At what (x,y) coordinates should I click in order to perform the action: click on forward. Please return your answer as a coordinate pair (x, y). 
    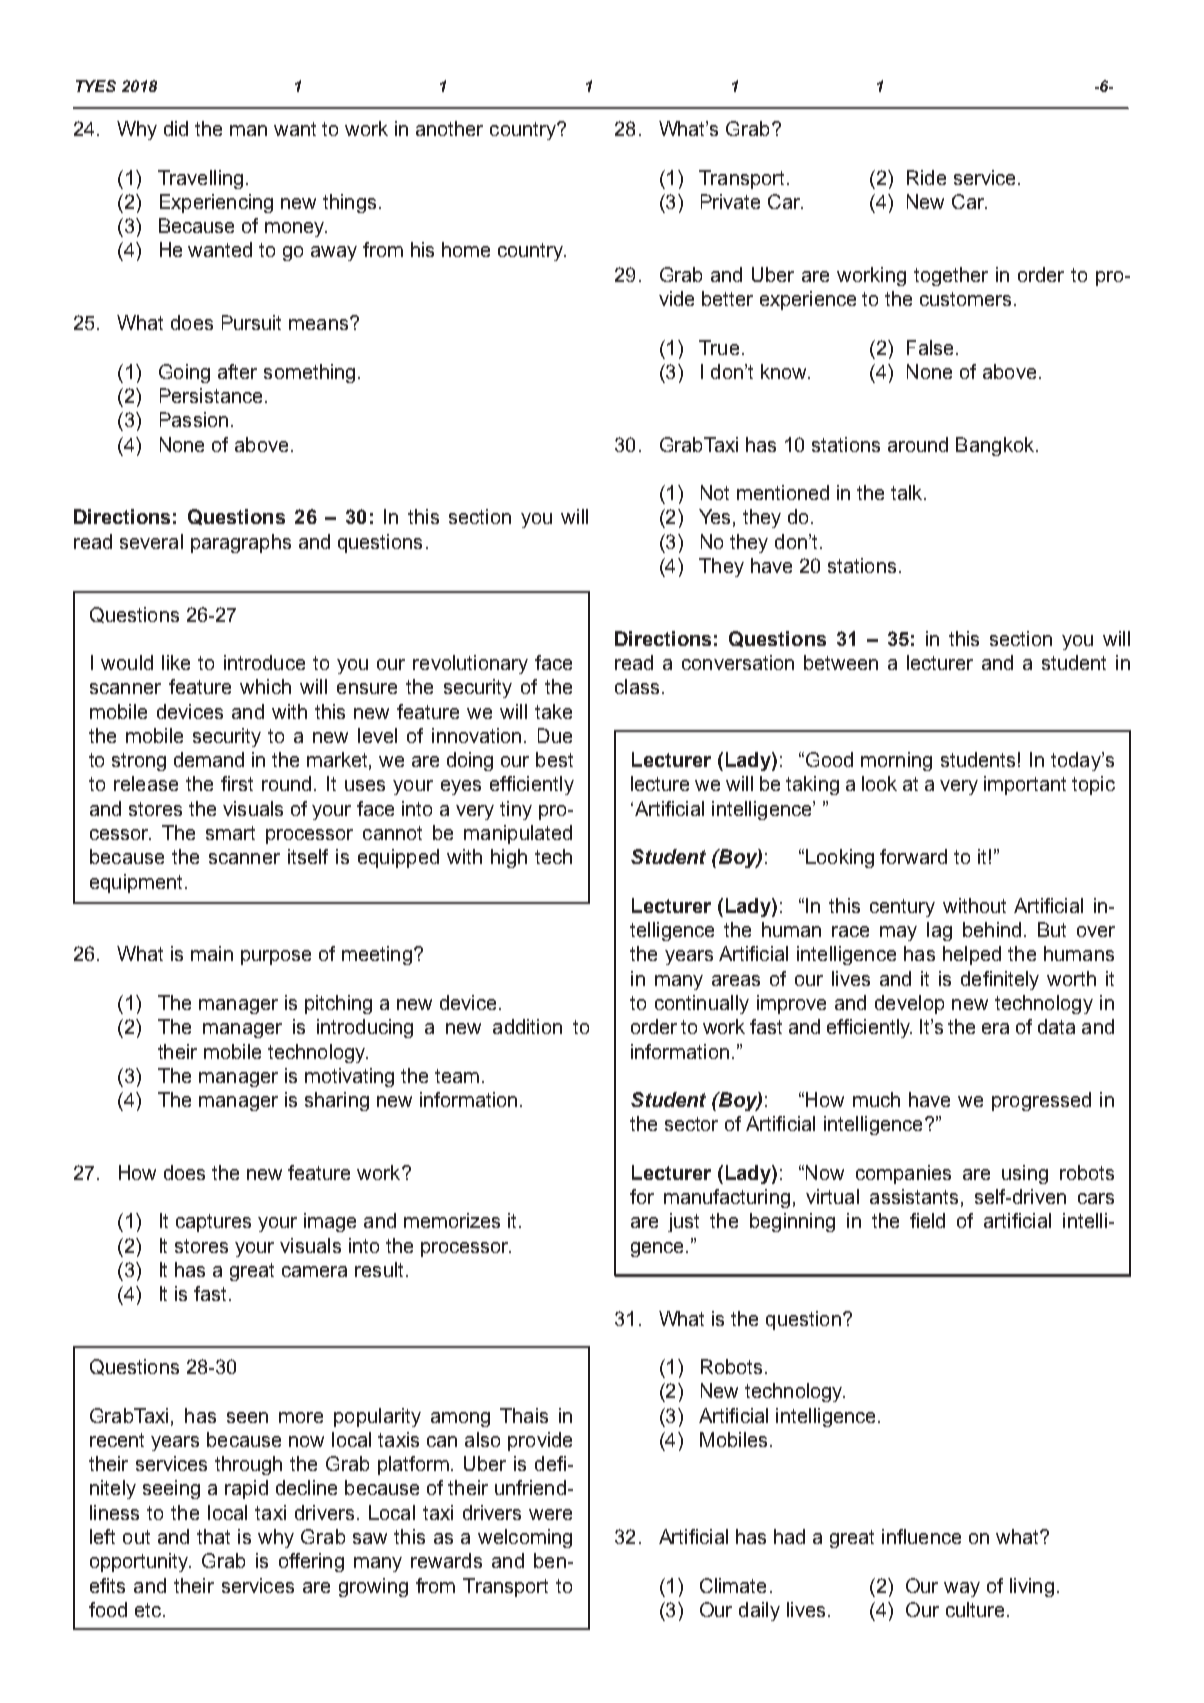
    Looking at the image, I should click on (913, 856).
